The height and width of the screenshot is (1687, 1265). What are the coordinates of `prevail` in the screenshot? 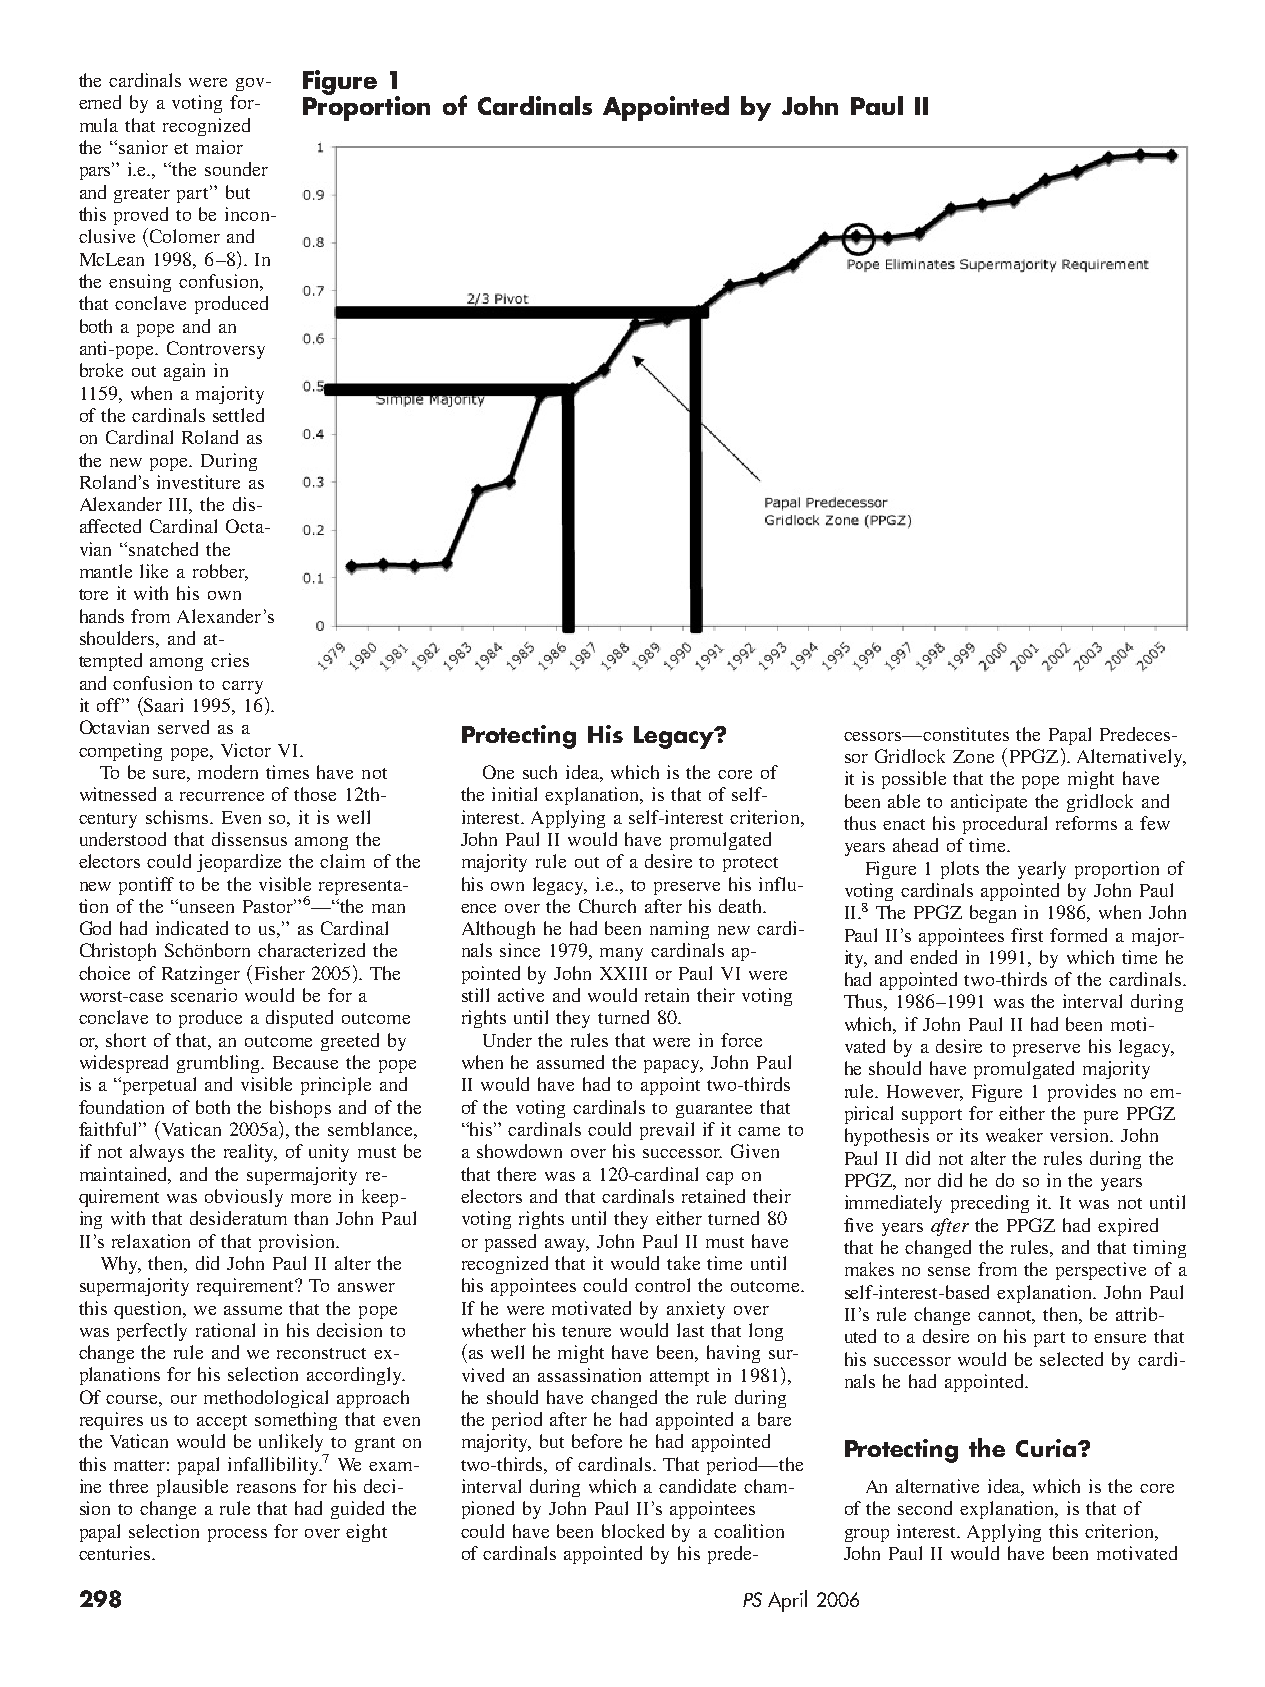 It's located at (667, 1131).
